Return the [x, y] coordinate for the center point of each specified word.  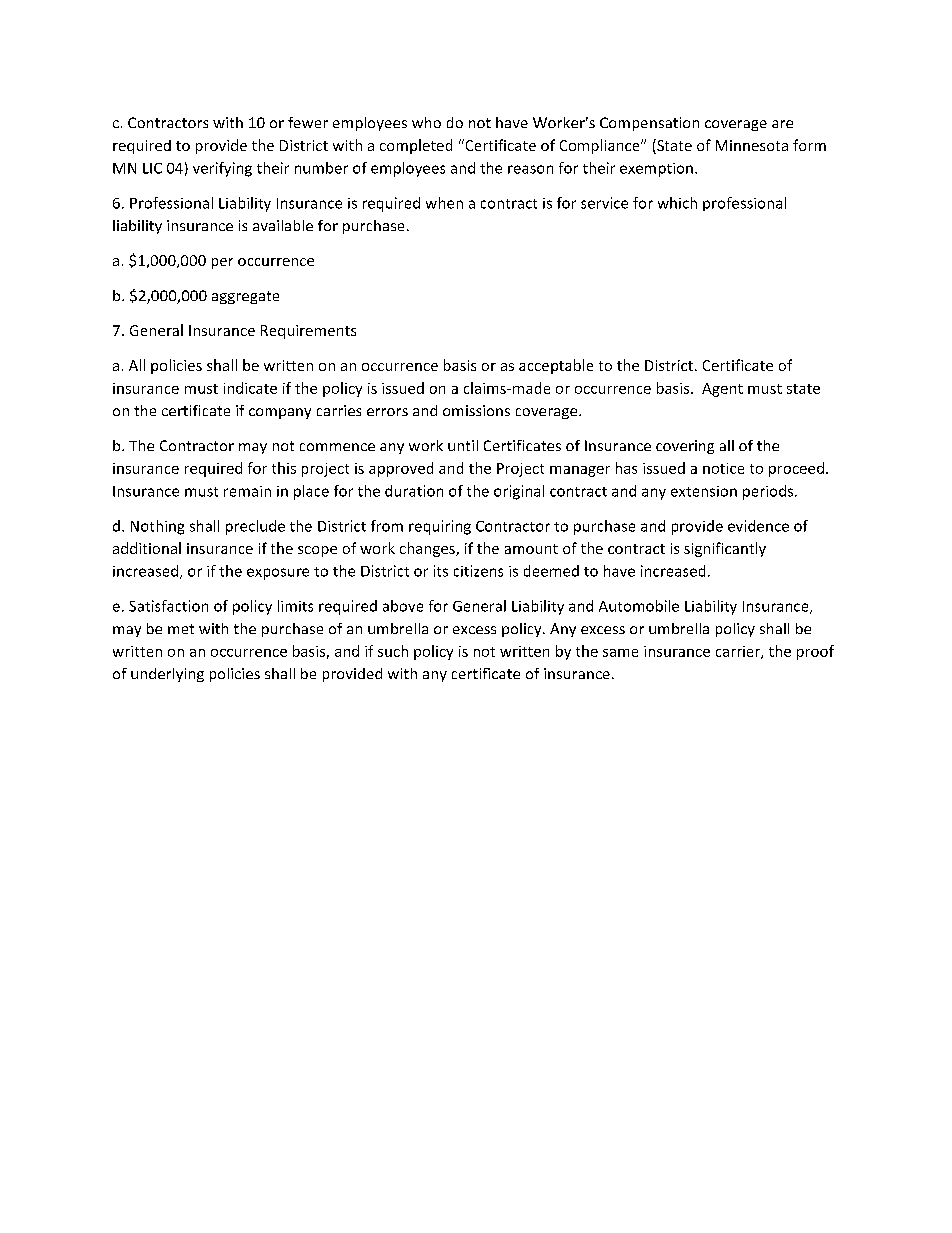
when [444, 203]
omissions [476, 410]
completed [416, 146]
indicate [250, 388]
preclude [255, 527]
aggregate [245, 297]
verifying [222, 169]
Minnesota [752, 145]
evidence [758, 526]
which [677, 203]
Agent [722, 390]
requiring [440, 527]
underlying [167, 675]
